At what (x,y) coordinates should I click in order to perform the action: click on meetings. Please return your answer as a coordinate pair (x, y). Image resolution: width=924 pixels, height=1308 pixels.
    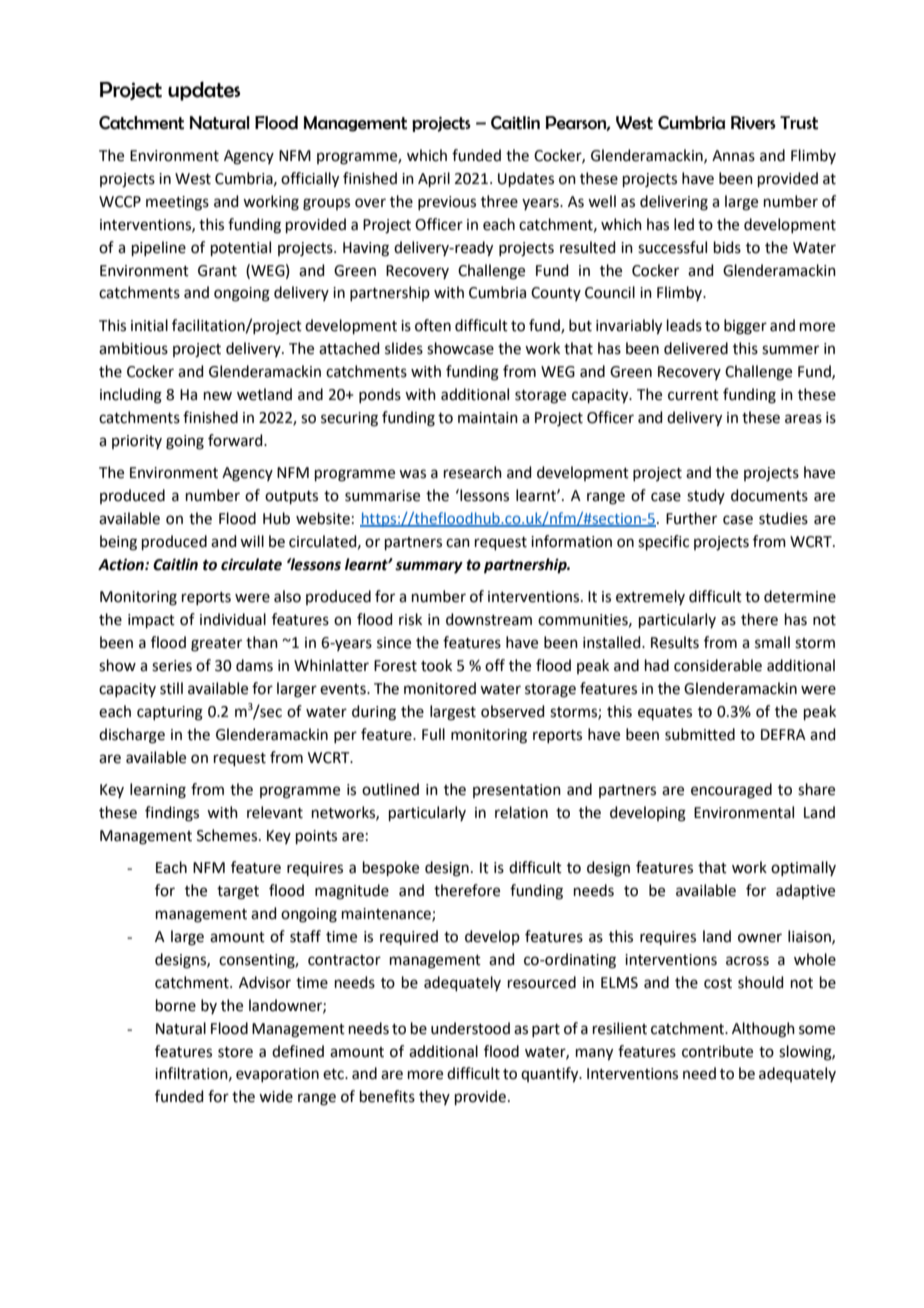
    Looking at the image, I should click on (177, 203).
